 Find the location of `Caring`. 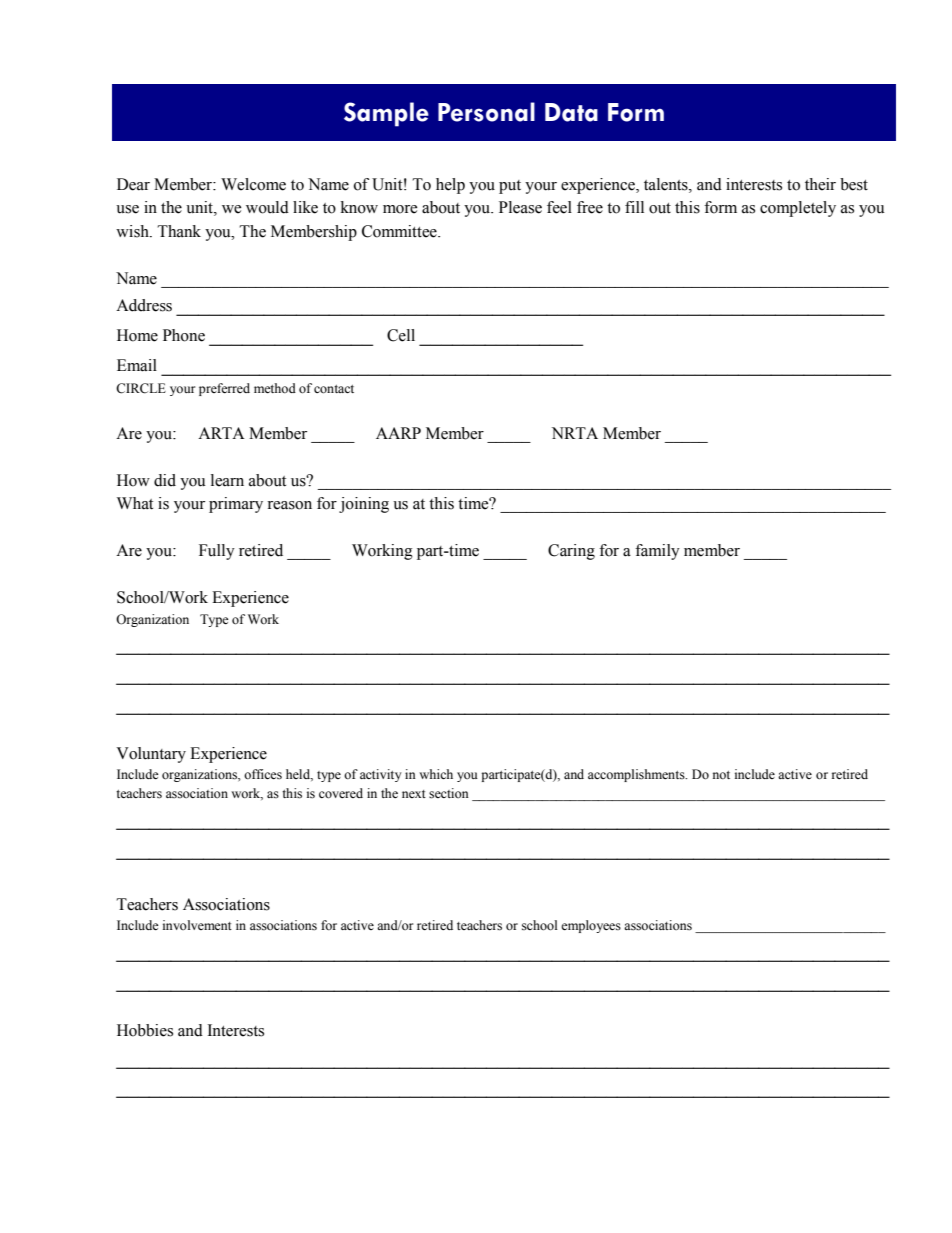

Caring is located at coordinates (571, 552).
